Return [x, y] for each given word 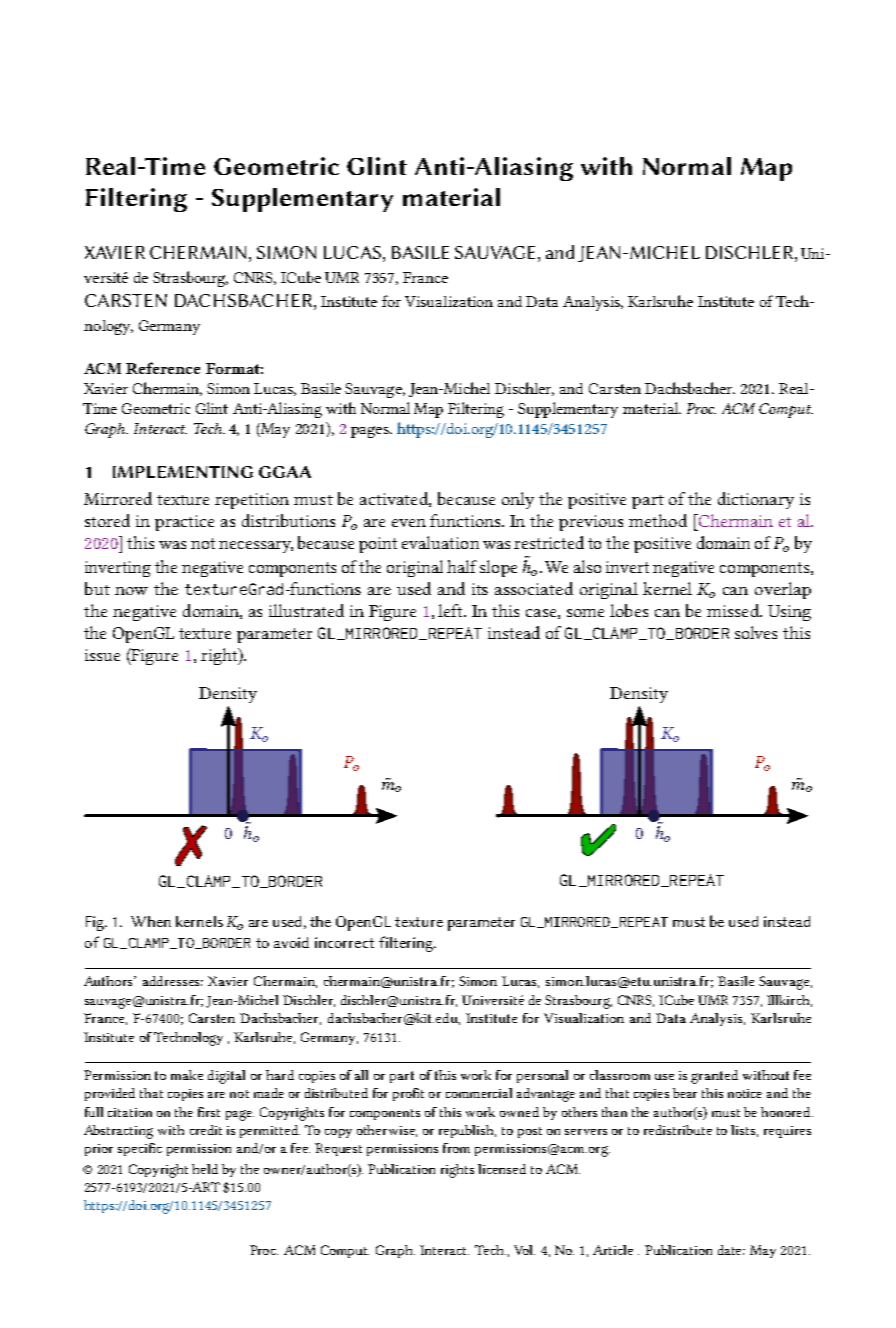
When [151, 921]
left [452, 610]
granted [714, 1077]
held [205, 1169]
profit [408, 1094]
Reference [163, 368]
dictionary [756, 500]
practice [184, 523]
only [518, 500]
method [658, 520]
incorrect [344, 942]
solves [756, 632]
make [187, 1075]
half [462, 566]
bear [685, 1093]
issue [102, 655]
